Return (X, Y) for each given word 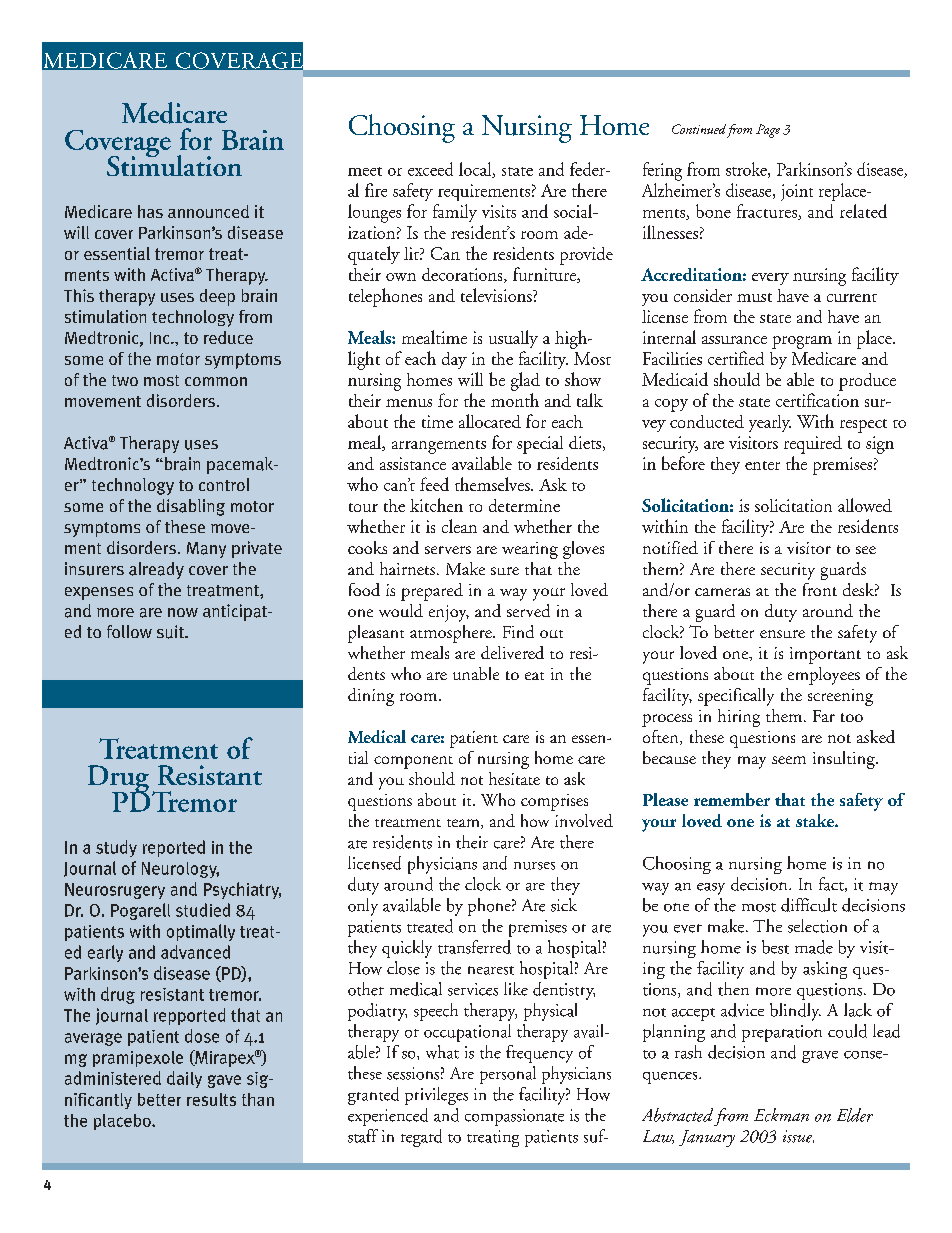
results (211, 1099)
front (820, 589)
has (150, 211)
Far (824, 716)
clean (459, 526)
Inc (161, 338)
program (802, 342)
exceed (430, 169)
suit (171, 632)
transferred (474, 947)
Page (768, 131)
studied (203, 910)
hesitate (514, 778)
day (454, 360)
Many (206, 550)
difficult (809, 905)
